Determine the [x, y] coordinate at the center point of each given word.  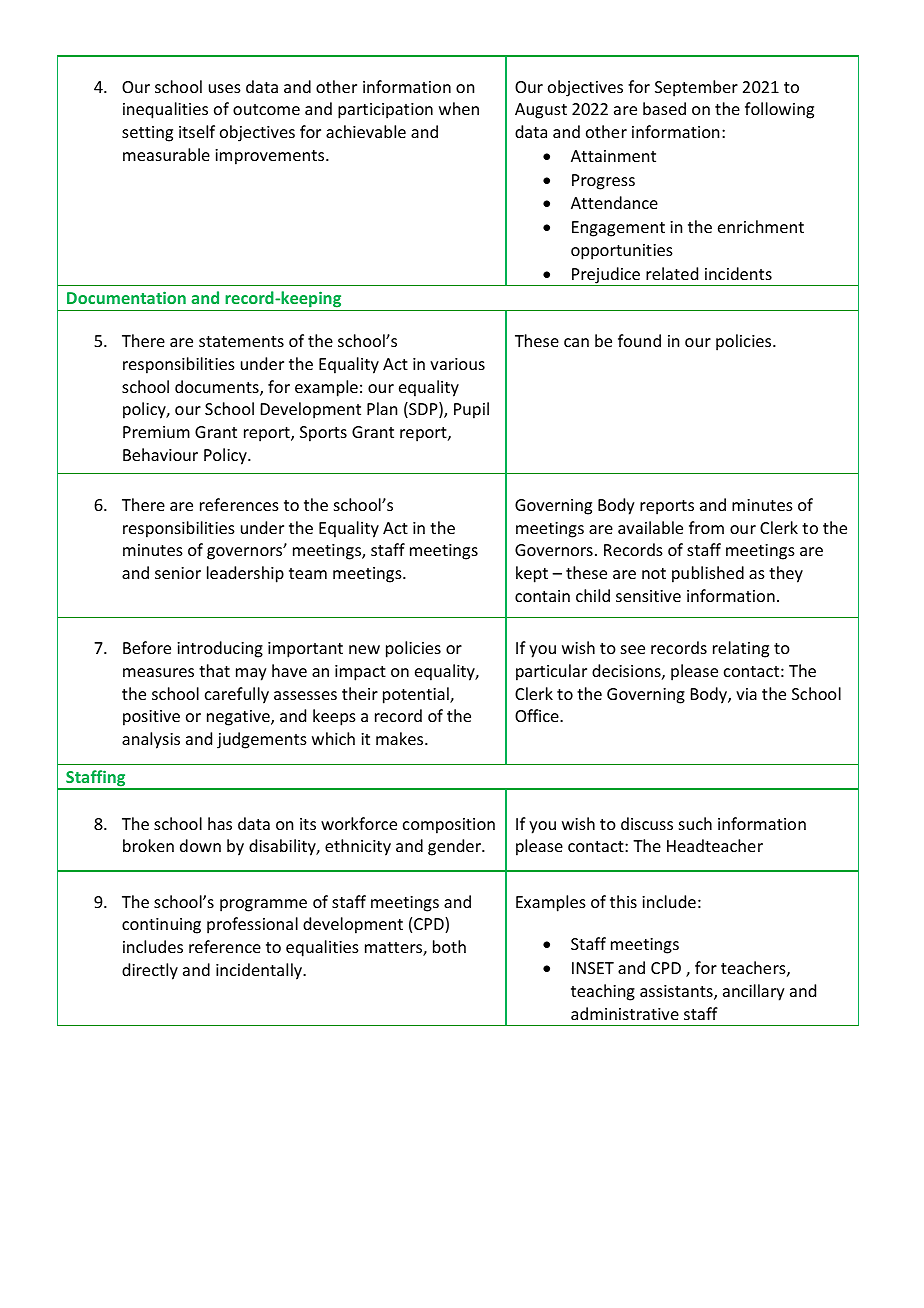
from [706, 527]
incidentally [260, 971]
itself [197, 131]
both [449, 946]
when [459, 108]
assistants [677, 992]
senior [178, 573]
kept [532, 574]
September [696, 88]
